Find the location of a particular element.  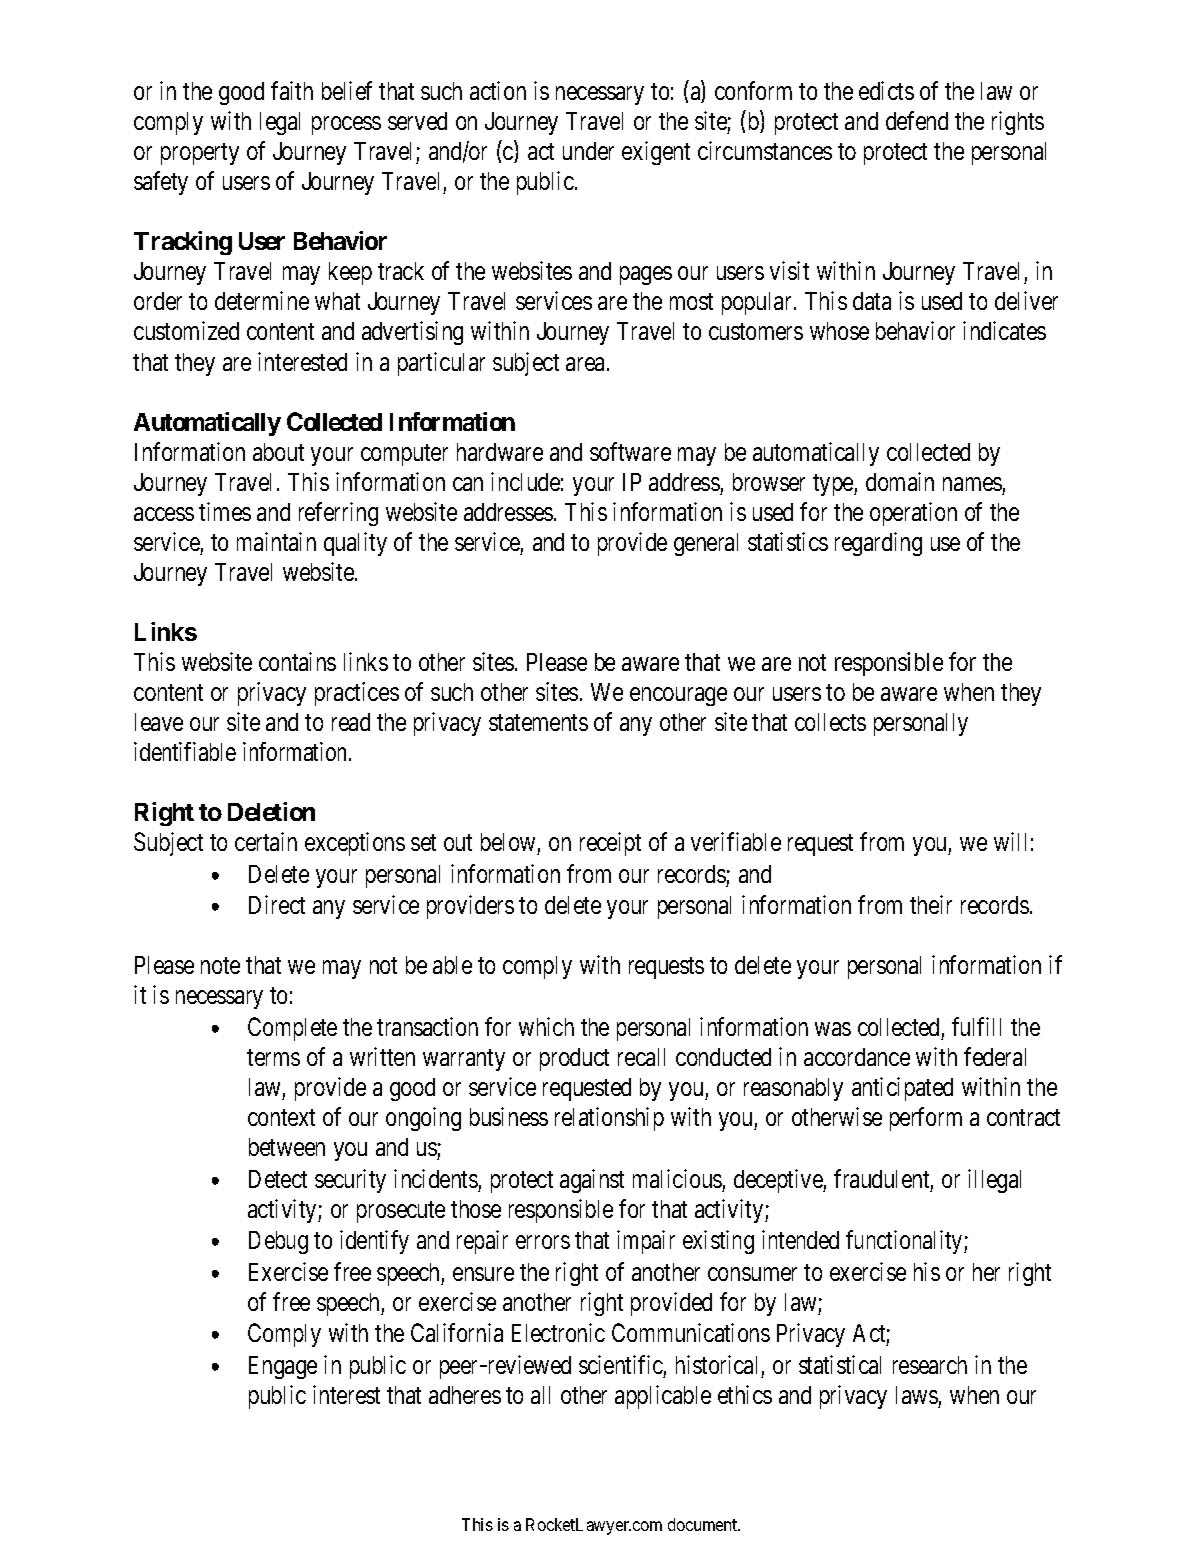

Deletion is located at coordinates (271, 811).
